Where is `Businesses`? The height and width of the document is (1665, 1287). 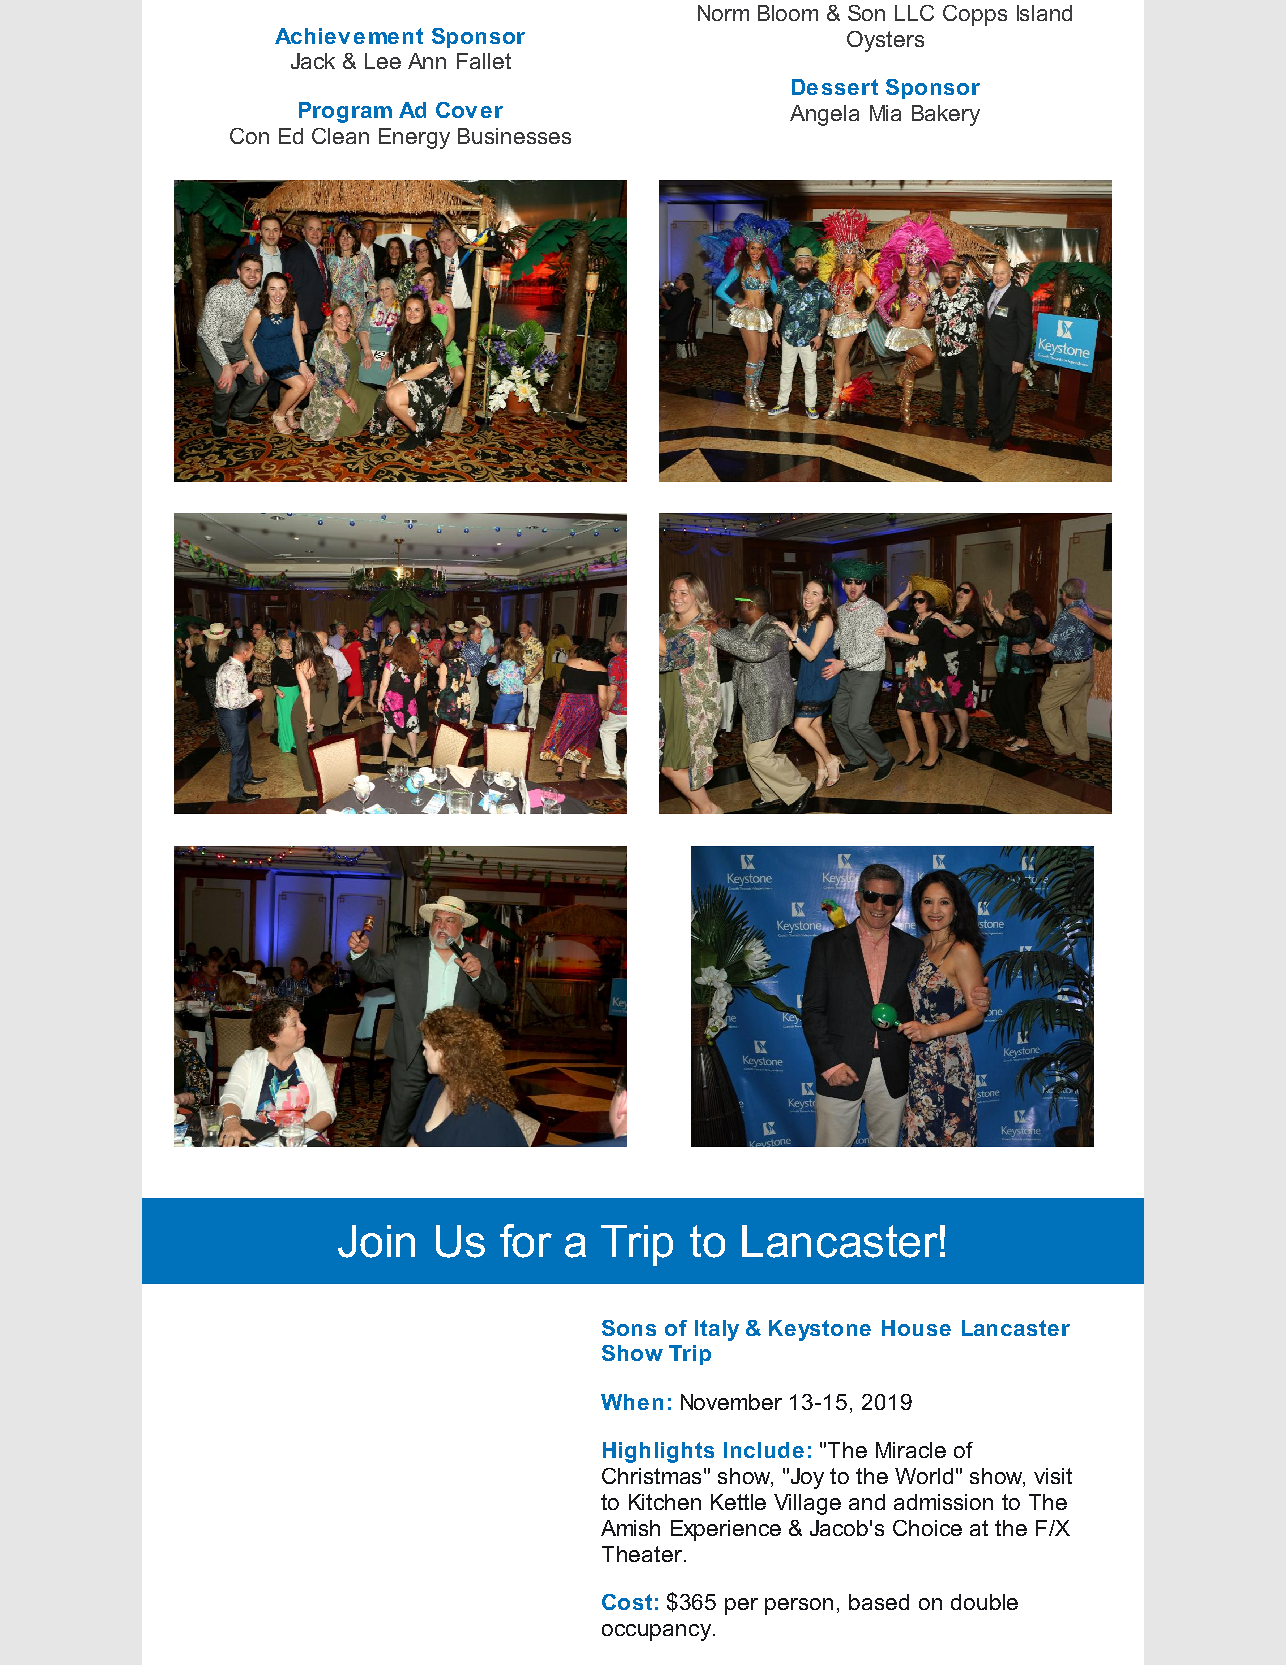
Businesses is located at coordinates (514, 136).
